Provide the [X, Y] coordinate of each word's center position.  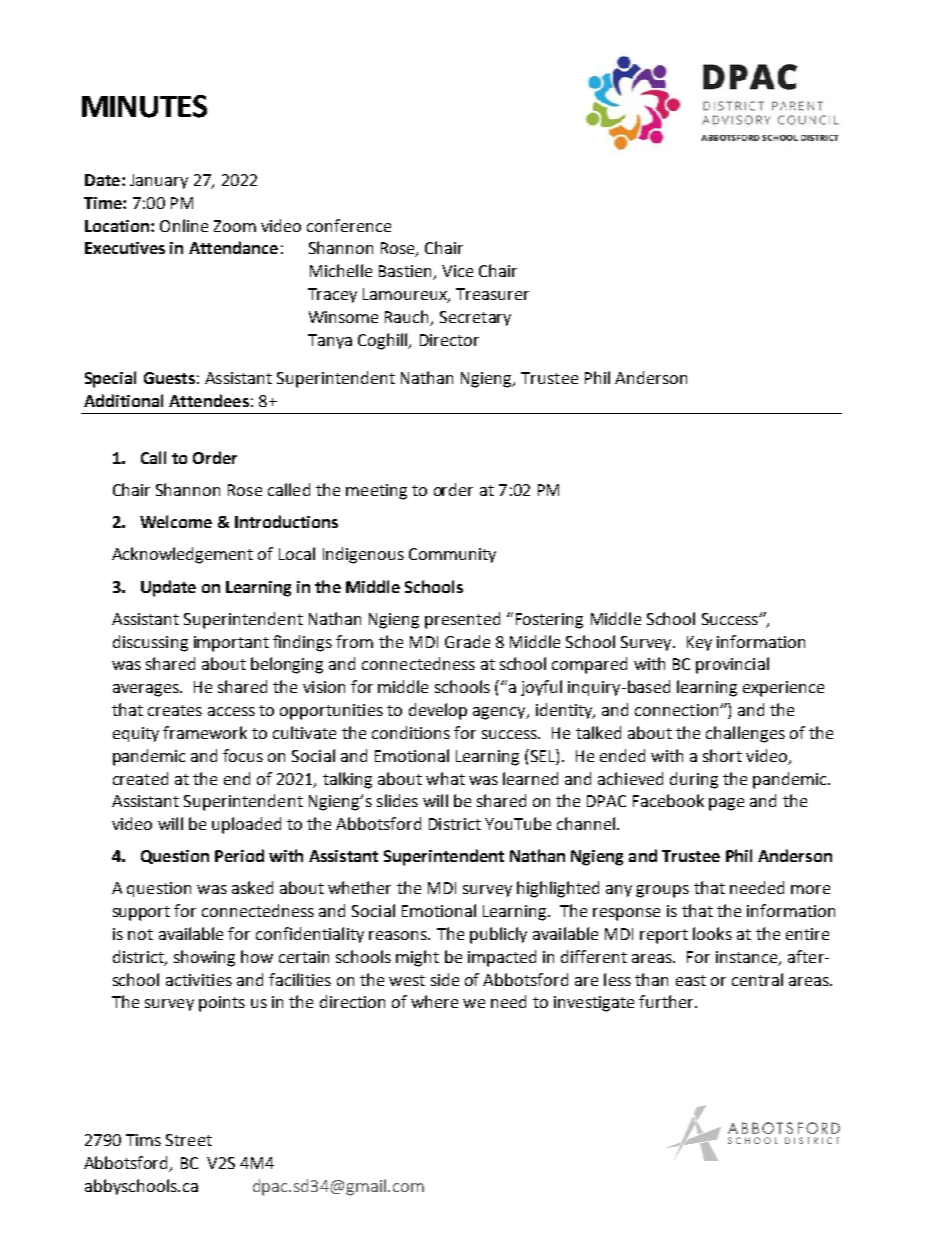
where [434, 1001]
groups [662, 891]
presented [462, 620]
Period [239, 855]
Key [699, 643]
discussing [150, 643]
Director [449, 340]
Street [189, 1140]
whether [359, 887]
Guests [169, 378]
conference [349, 225]
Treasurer [492, 294]
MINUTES [144, 106]
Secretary [475, 318]
